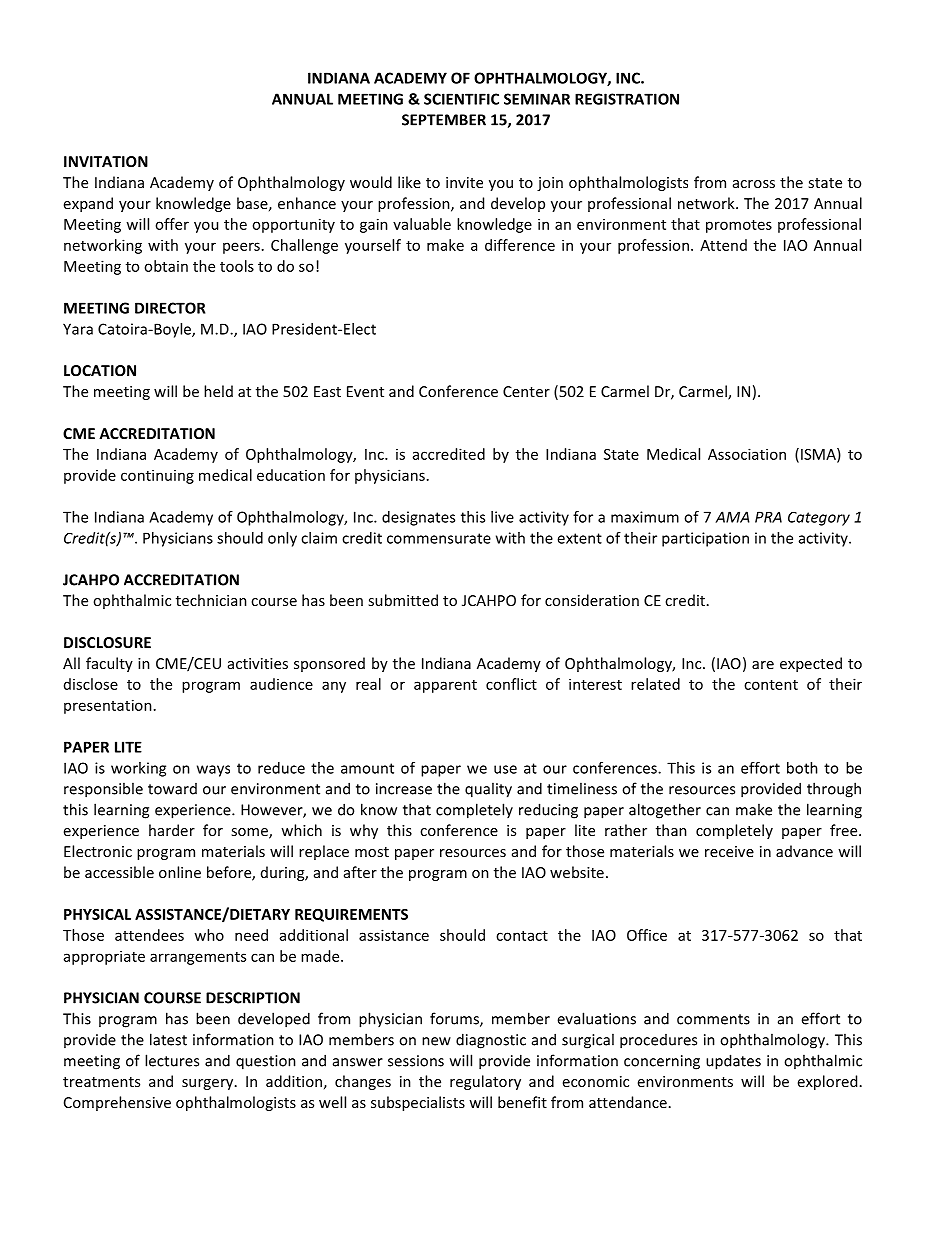 The image size is (952, 1233). Describe the element at coordinates (445, 686) in the image. I see `apparent` at that location.
